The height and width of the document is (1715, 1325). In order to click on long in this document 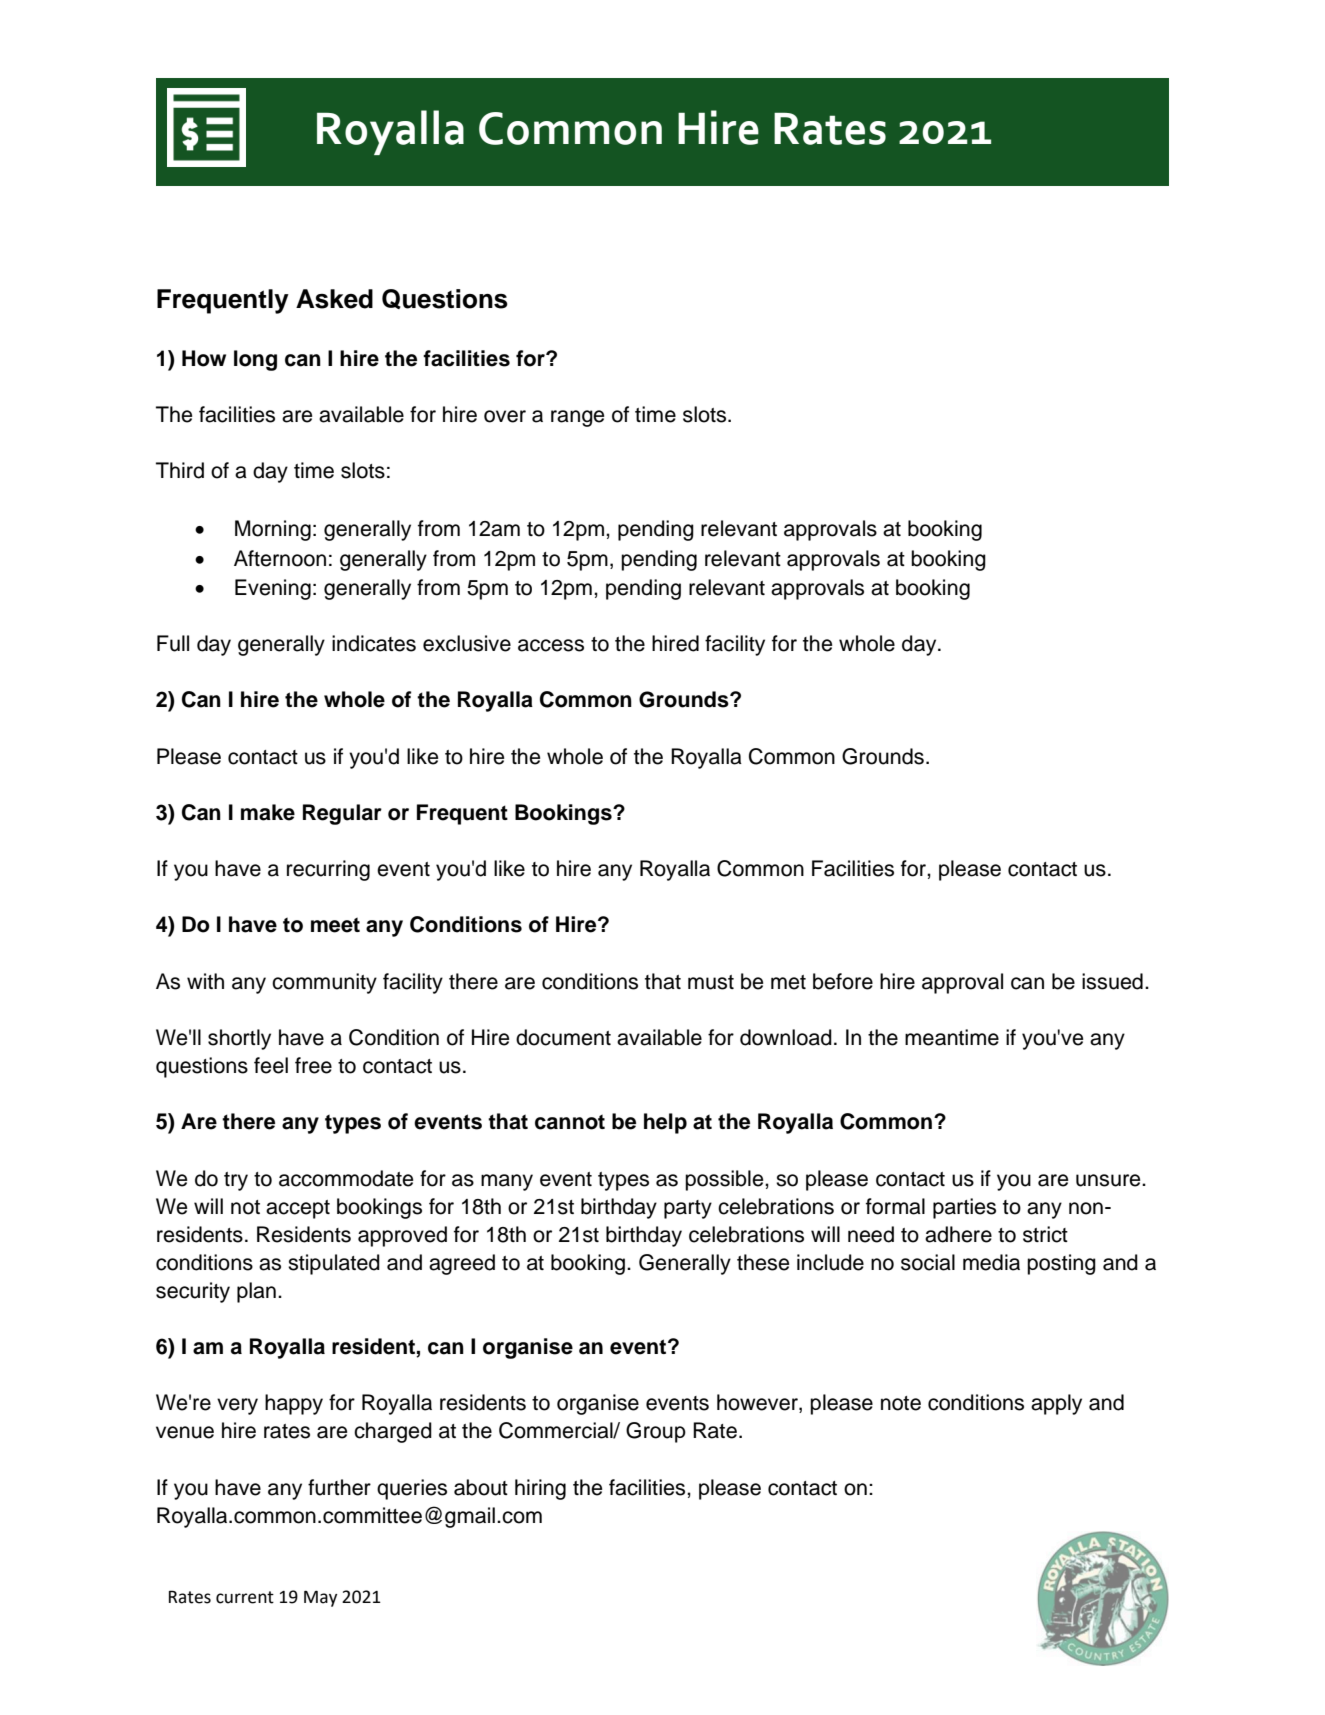, I will do `click(255, 360)`.
